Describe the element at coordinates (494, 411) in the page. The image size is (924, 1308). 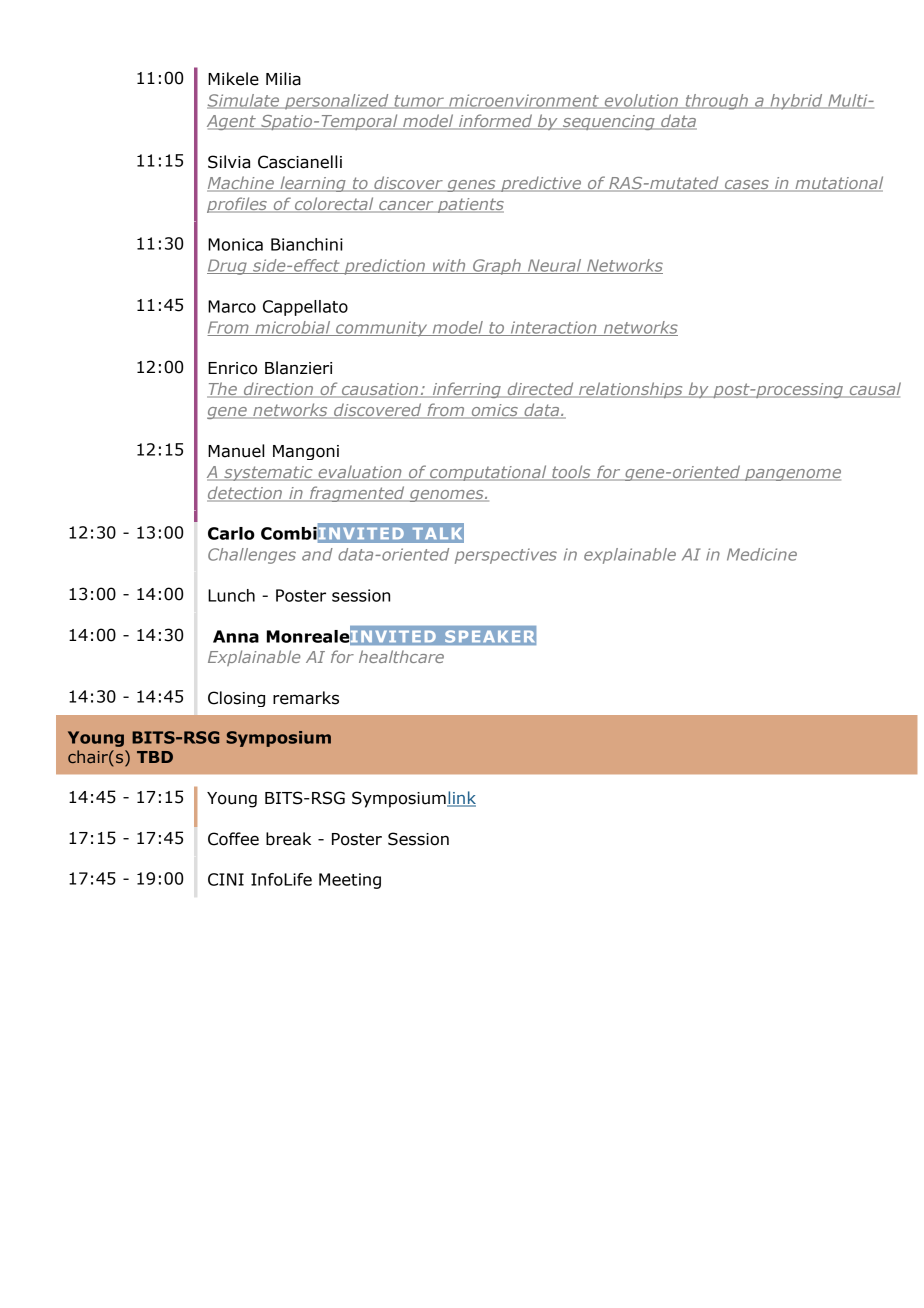
I see `omics` at that location.
